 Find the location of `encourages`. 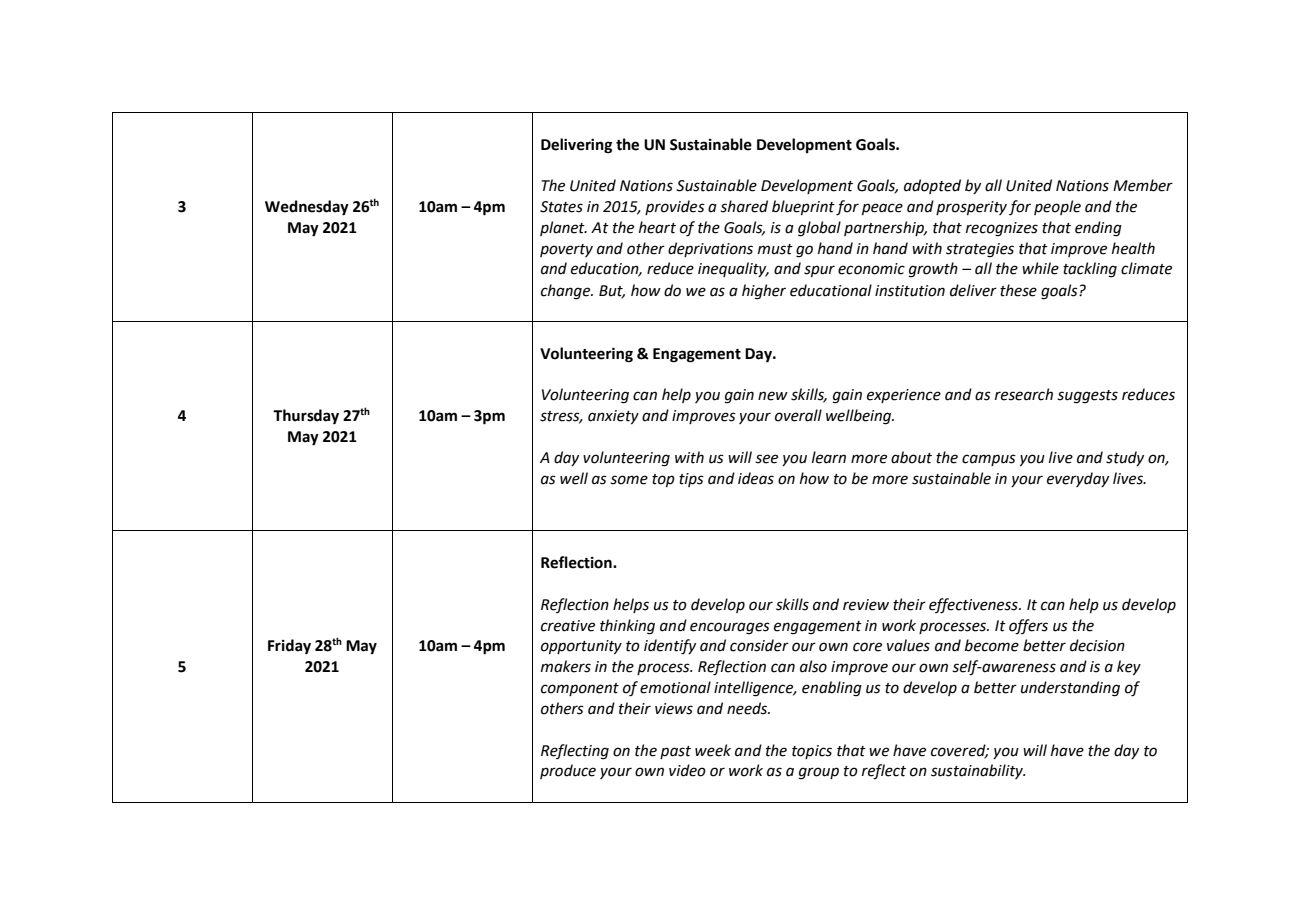

encourages is located at coordinates (730, 628).
